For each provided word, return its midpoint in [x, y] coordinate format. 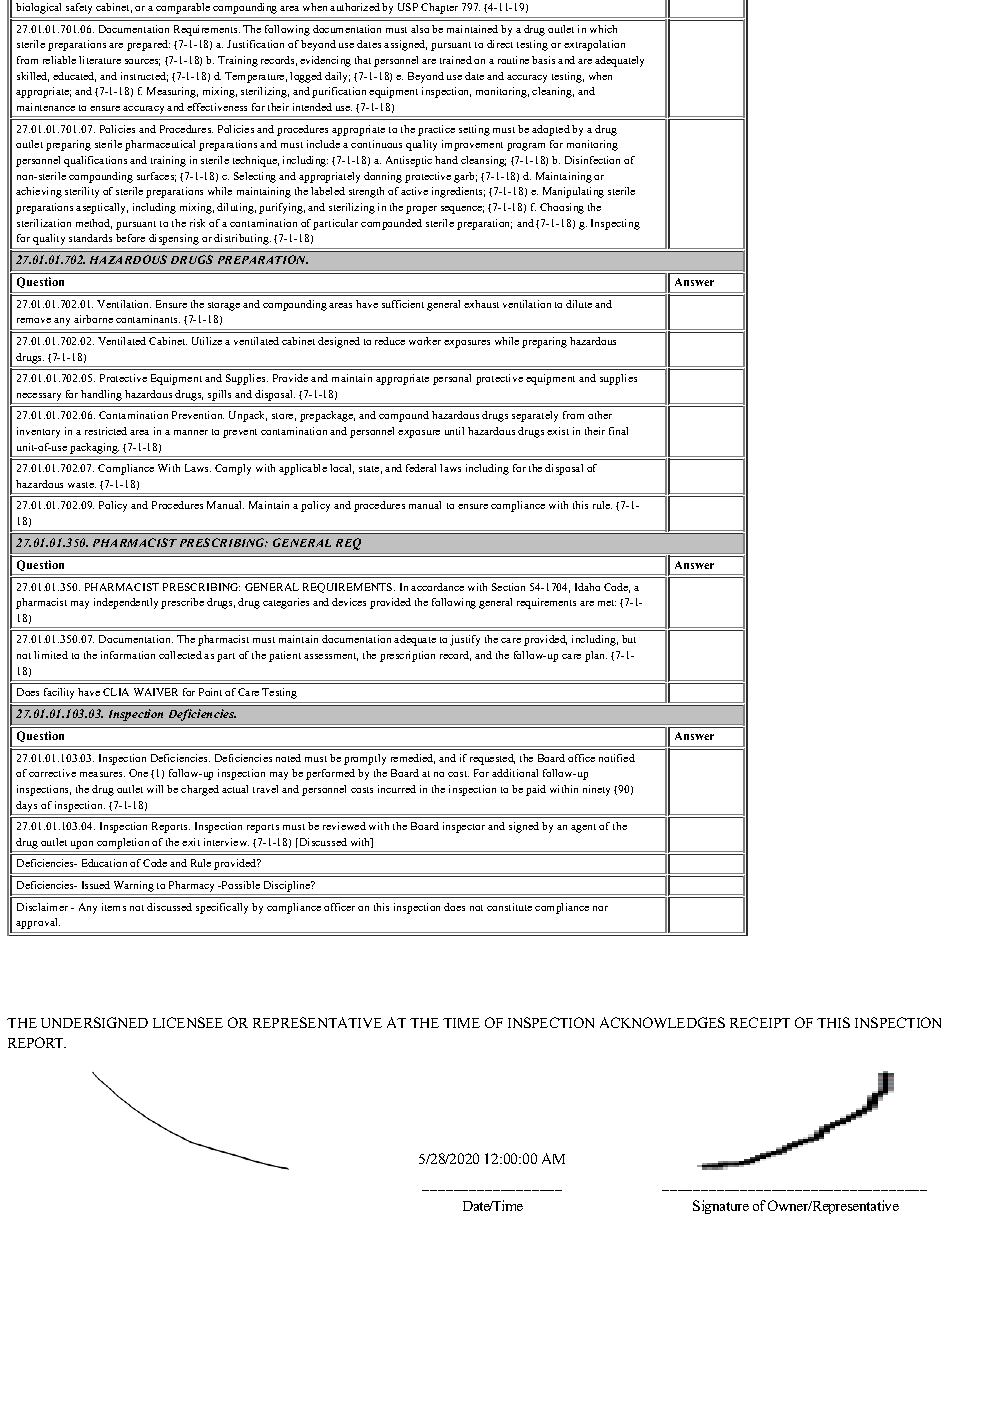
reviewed [344, 826]
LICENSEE [188, 1022]
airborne [93, 319]
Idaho [587, 587]
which [603, 29]
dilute [579, 304]
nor [600, 908]
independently [126, 603]
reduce [390, 341]
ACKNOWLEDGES [662, 1022]
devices [349, 602]
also [420, 29]
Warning [134, 886]
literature [100, 60]
